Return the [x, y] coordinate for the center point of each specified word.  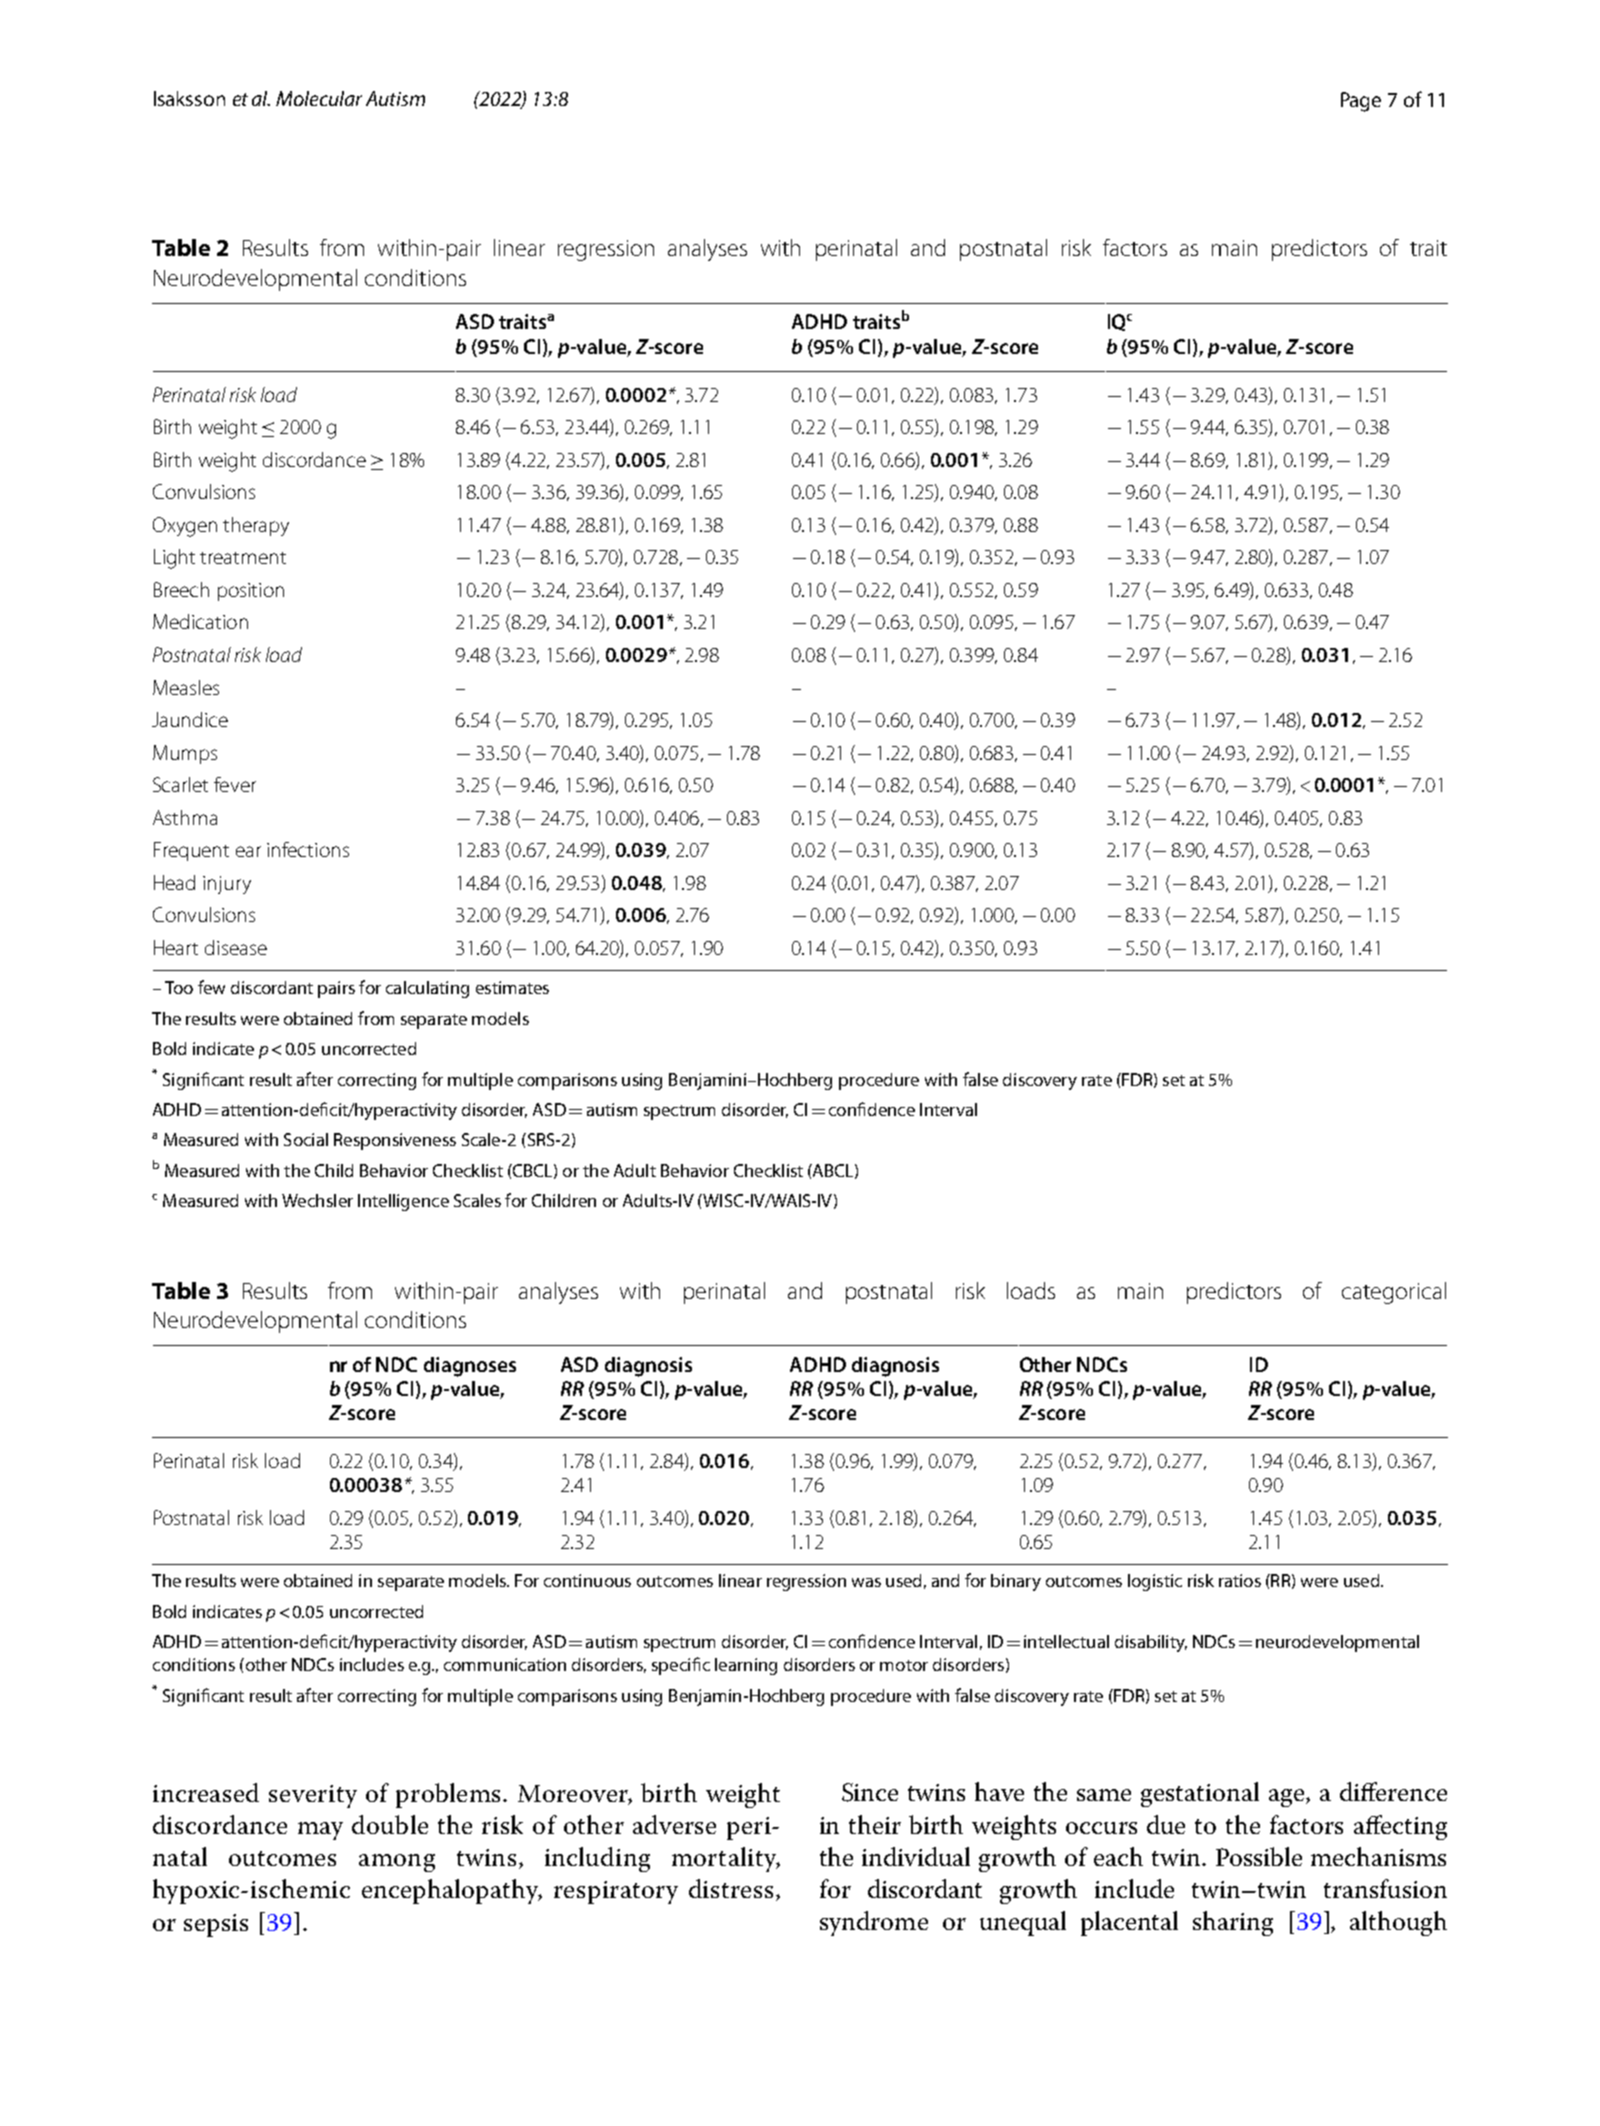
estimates [512, 987]
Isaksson [189, 98]
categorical [1394, 1293]
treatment [243, 558]
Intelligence [403, 1202]
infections [308, 849]
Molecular [319, 98]
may [320, 1831]
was [866, 1582]
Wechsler [317, 1200]
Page [1361, 102]
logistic [1155, 1582]
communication [505, 1664]
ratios [1240, 1580]
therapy [256, 526]
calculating [427, 989]
